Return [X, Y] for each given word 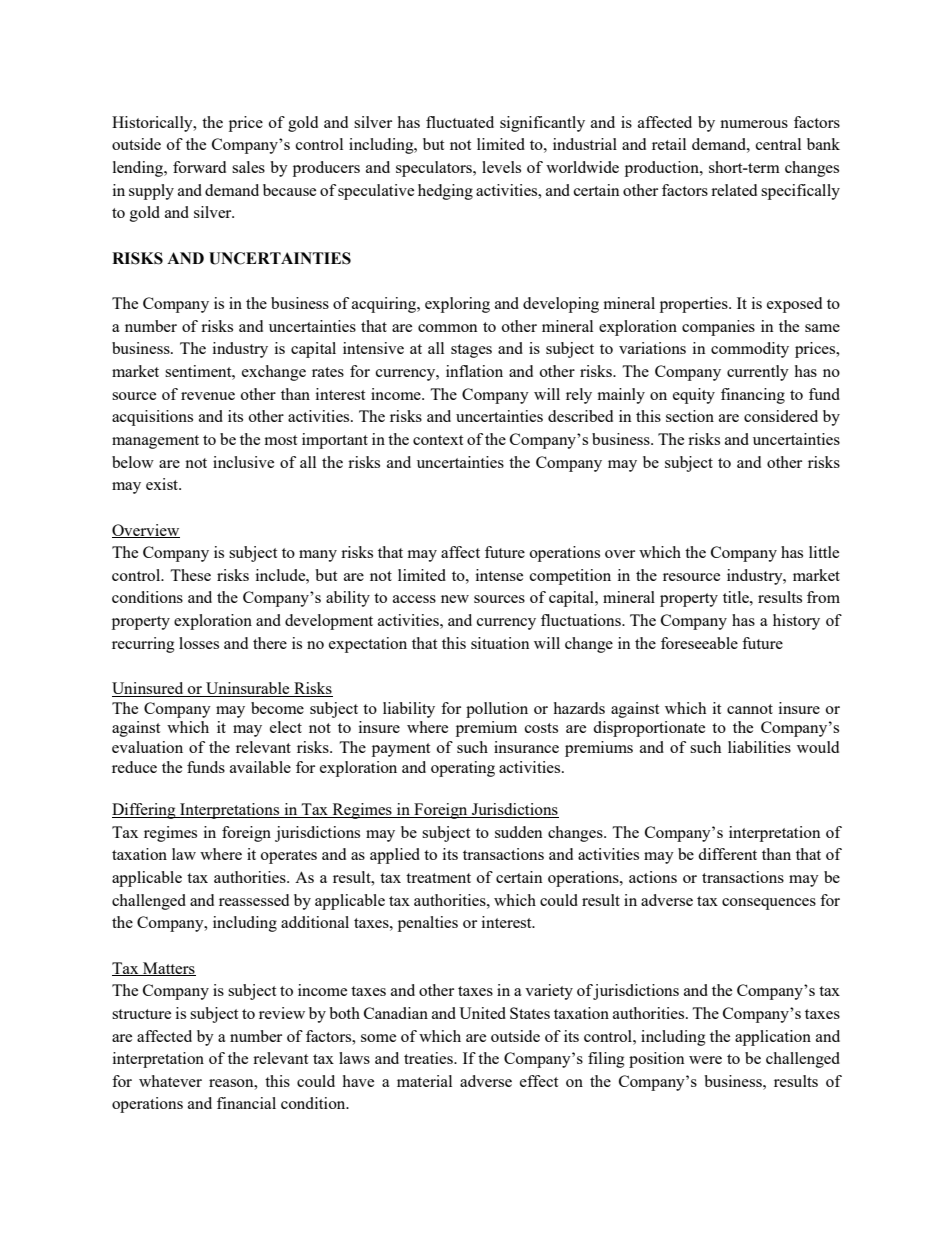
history [796, 622]
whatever [170, 1081]
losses [199, 643]
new [455, 599]
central [778, 144]
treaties [429, 1058]
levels [501, 167]
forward [199, 167]
